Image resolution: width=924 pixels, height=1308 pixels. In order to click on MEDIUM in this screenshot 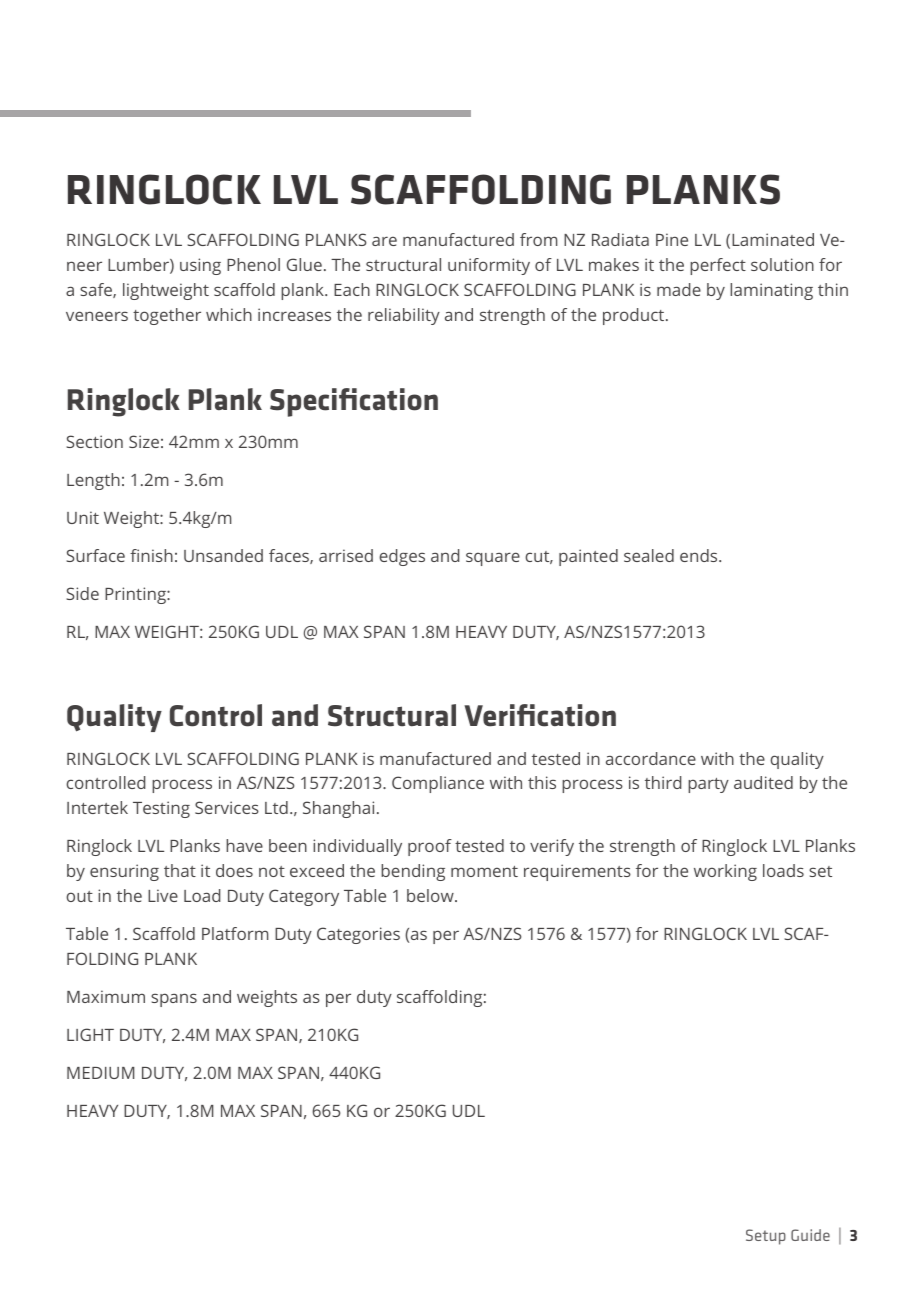, I will do `click(100, 1073)`.
